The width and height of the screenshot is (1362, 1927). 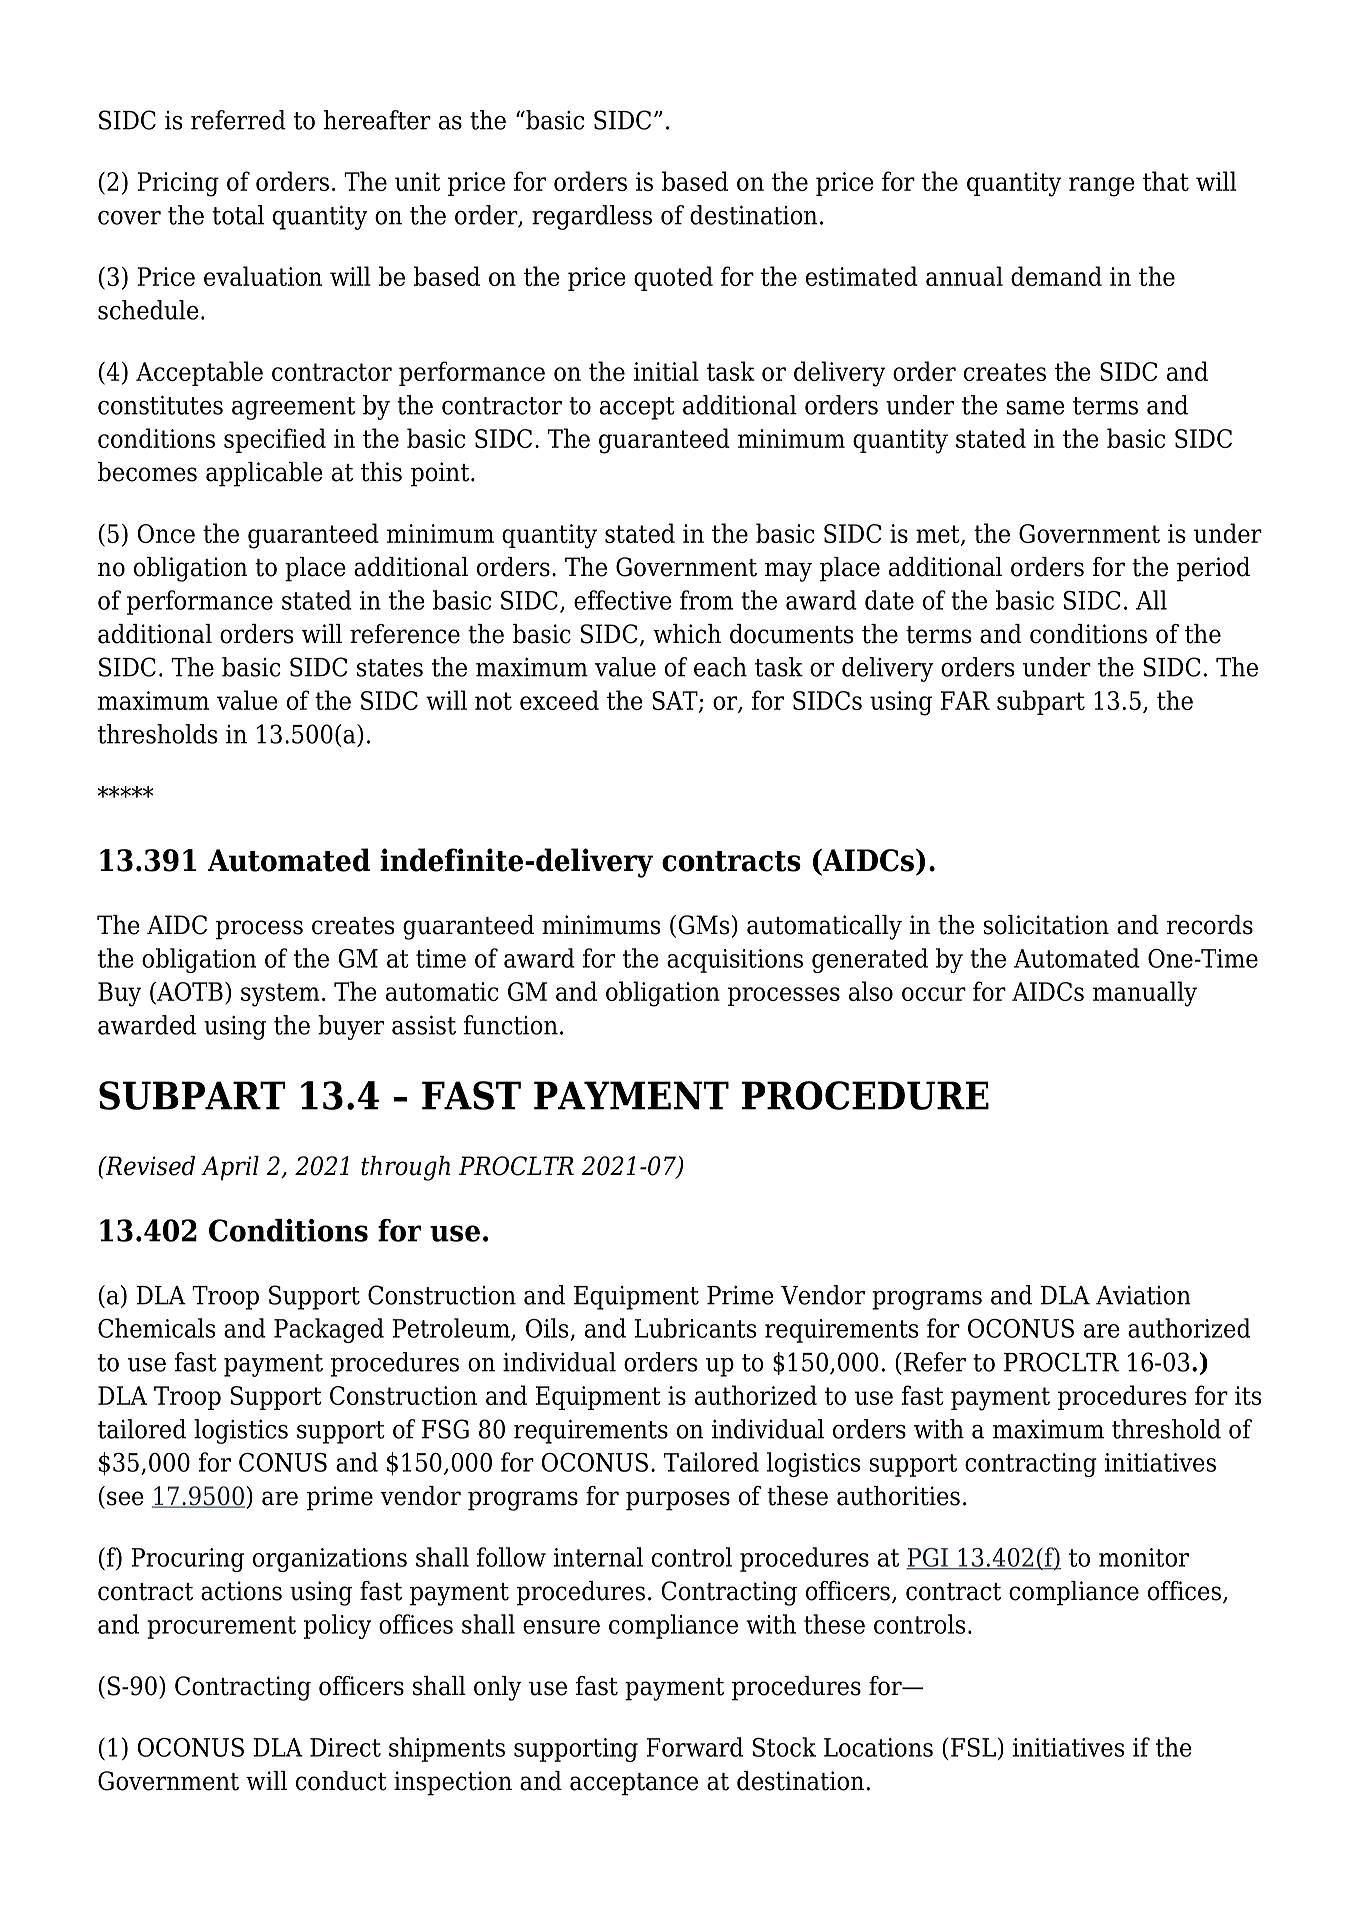 What do you see at coordinates (345, 1747) in the screenshot?
I see `Direct` at bounding box center [345, 1747].
